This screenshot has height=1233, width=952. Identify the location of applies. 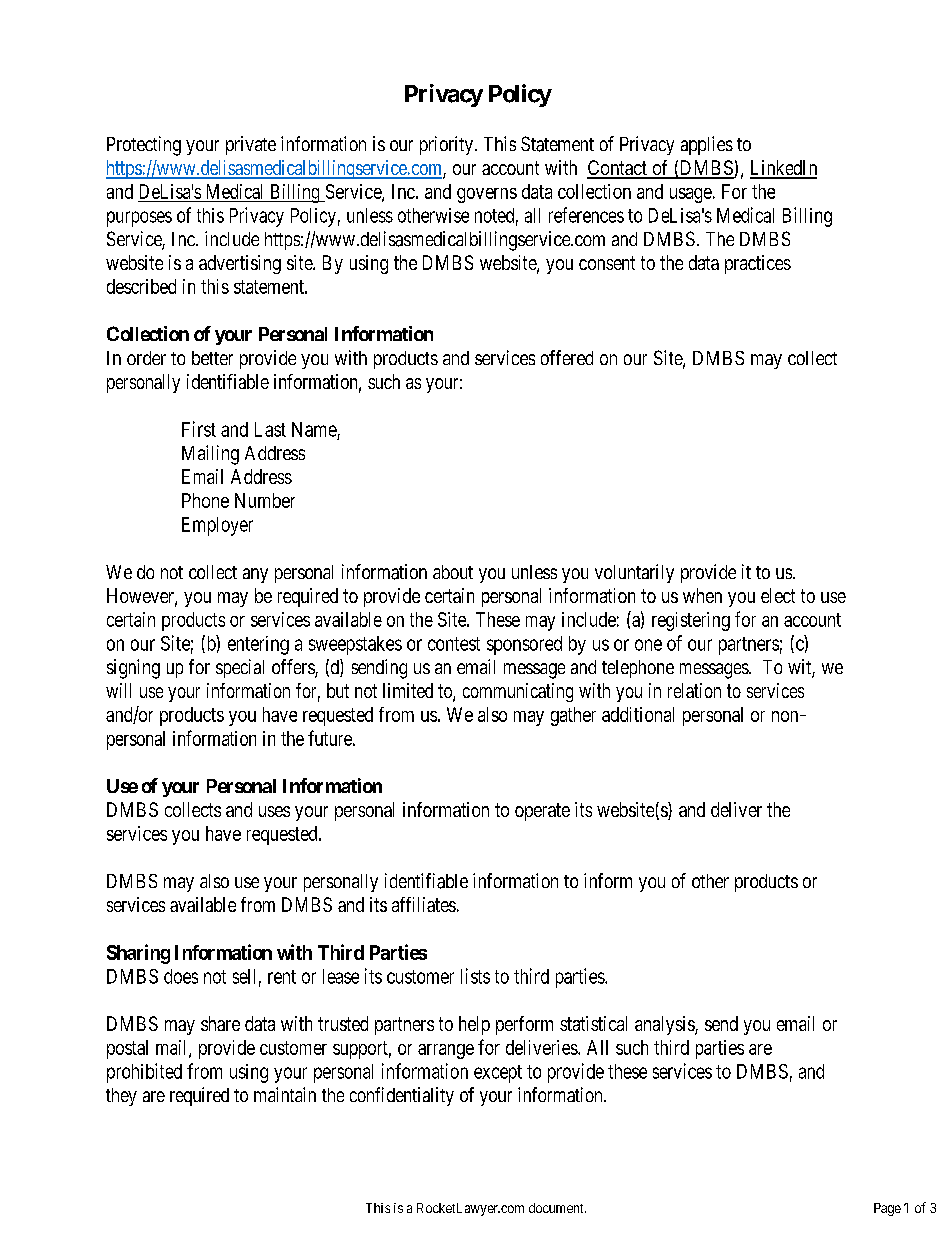
(707, 145).
